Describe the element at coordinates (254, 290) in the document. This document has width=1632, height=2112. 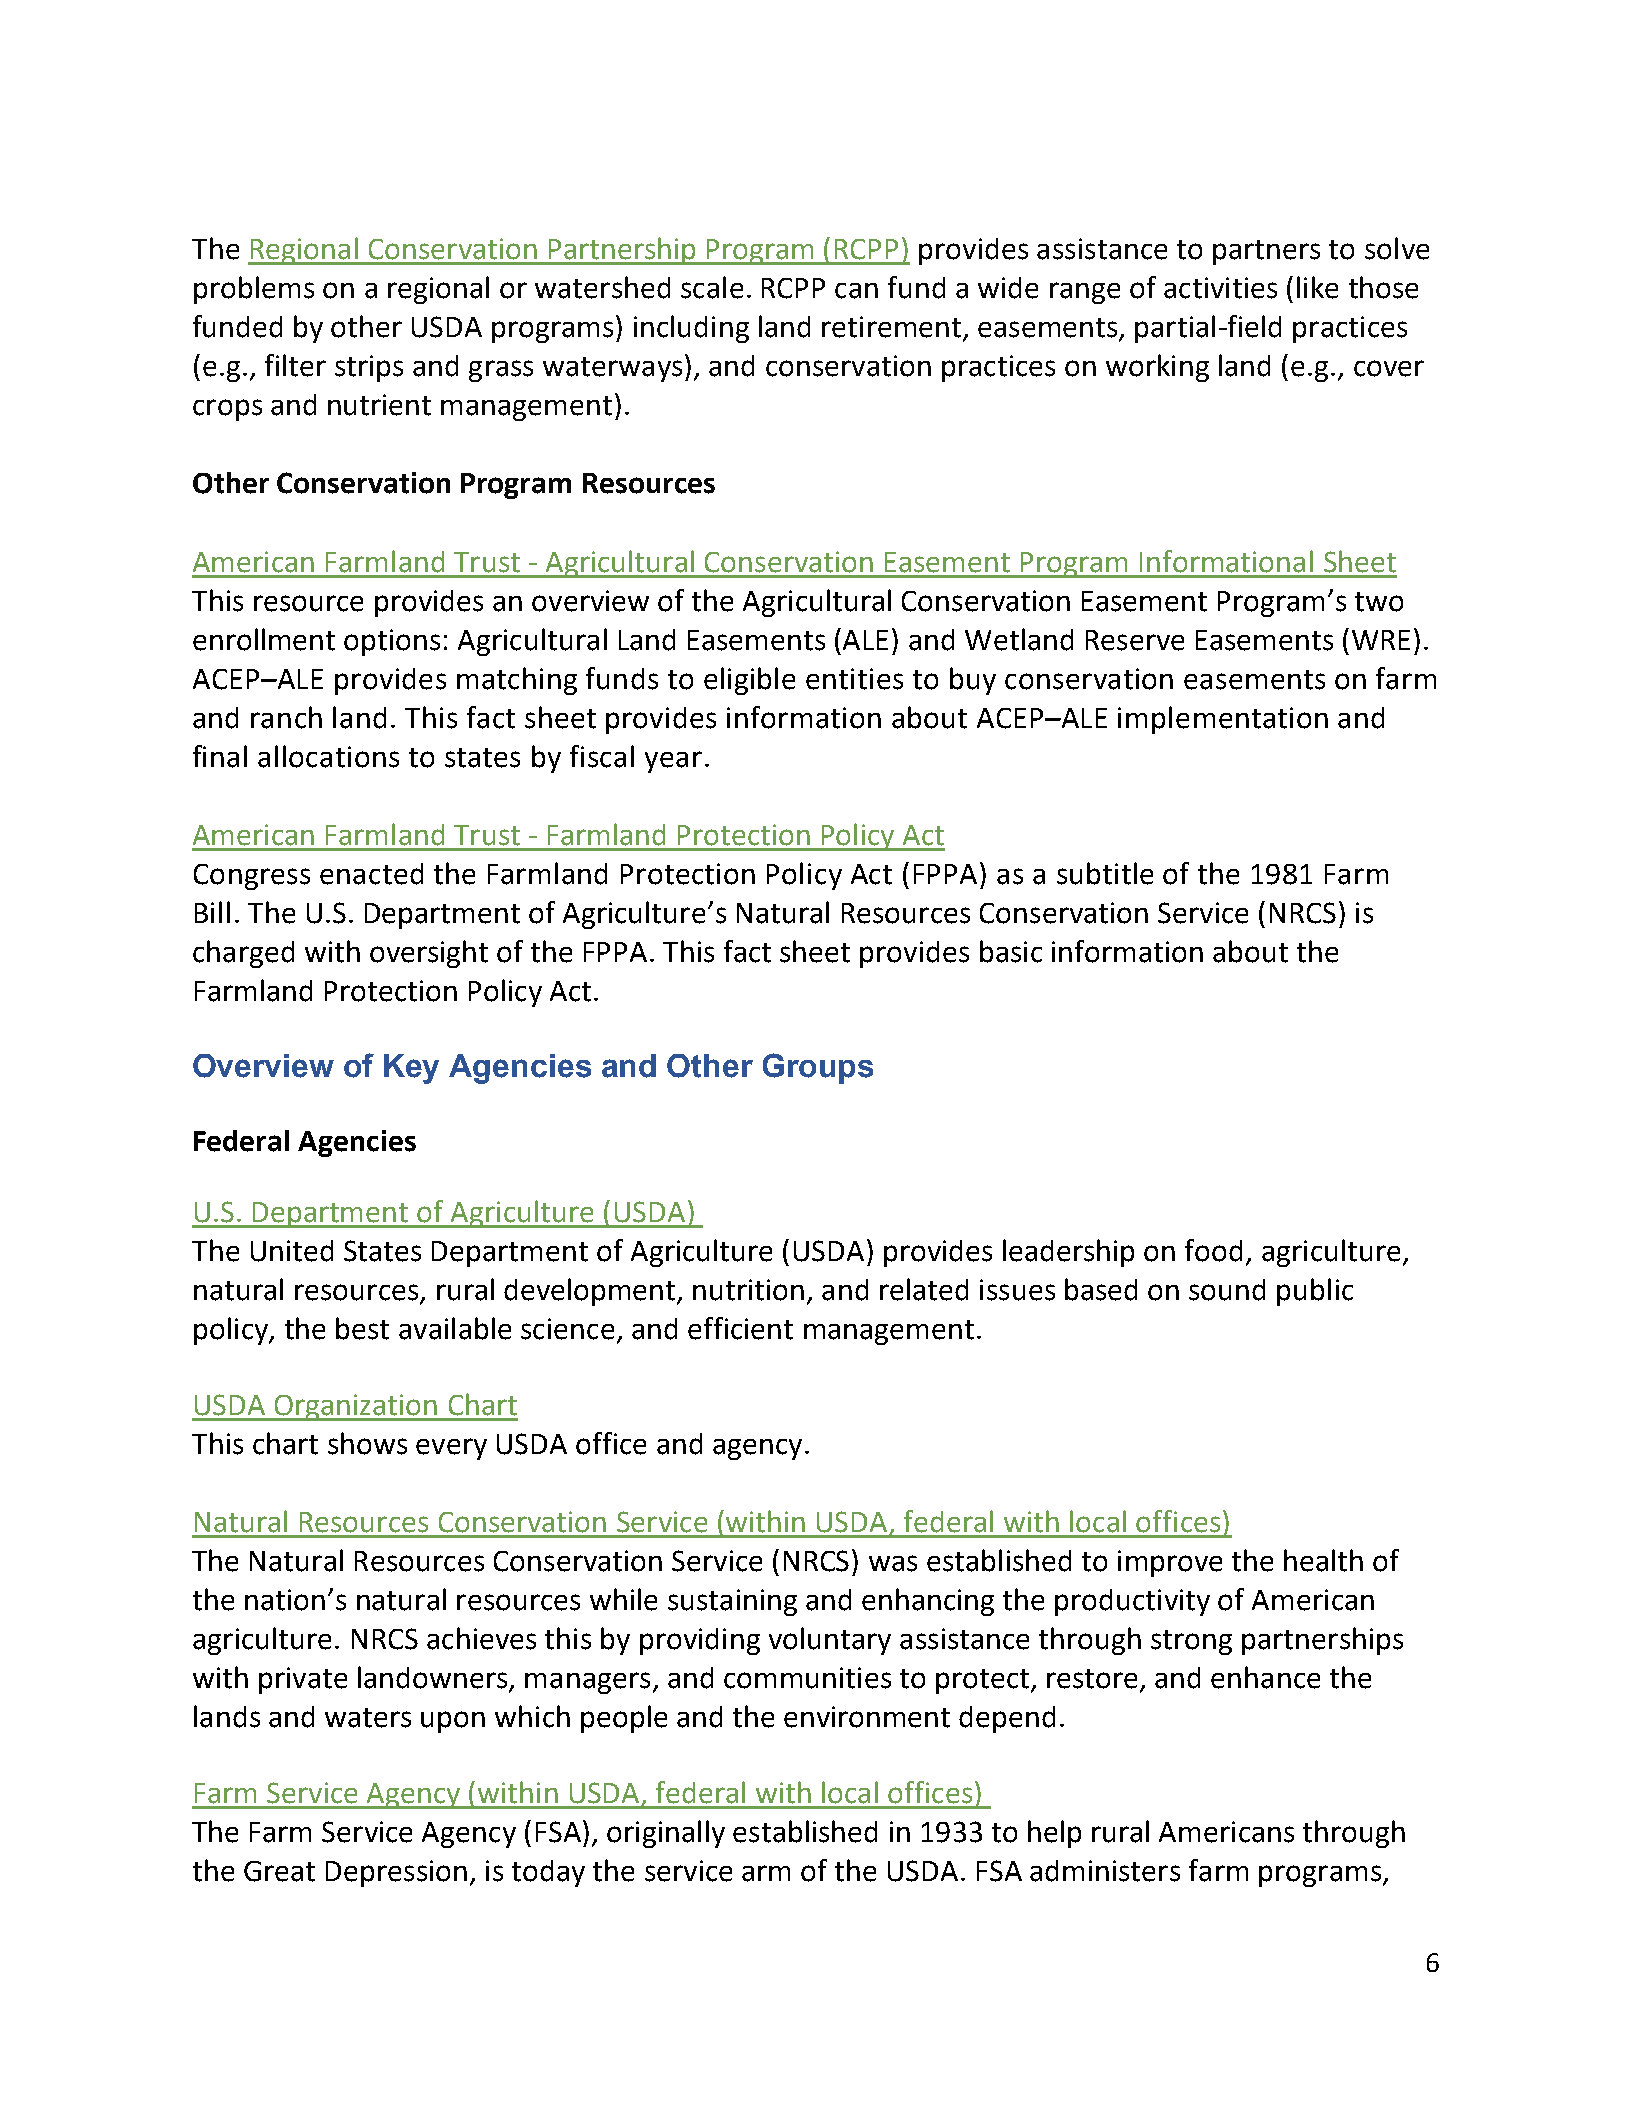
I see `problems` at that location.
